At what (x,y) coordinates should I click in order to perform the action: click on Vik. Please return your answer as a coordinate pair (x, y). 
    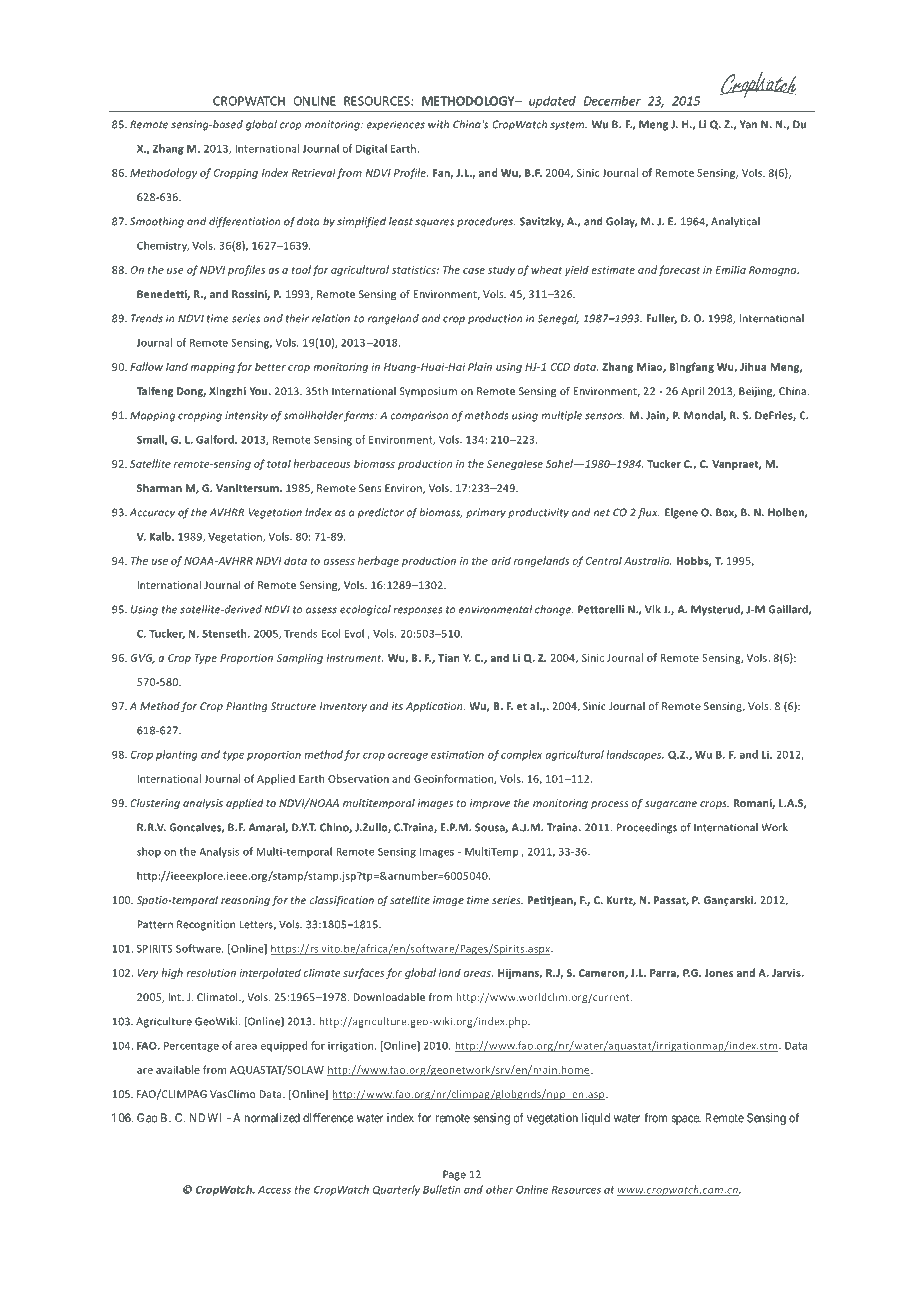
    Looking at the image, I should click on (653, 609).
